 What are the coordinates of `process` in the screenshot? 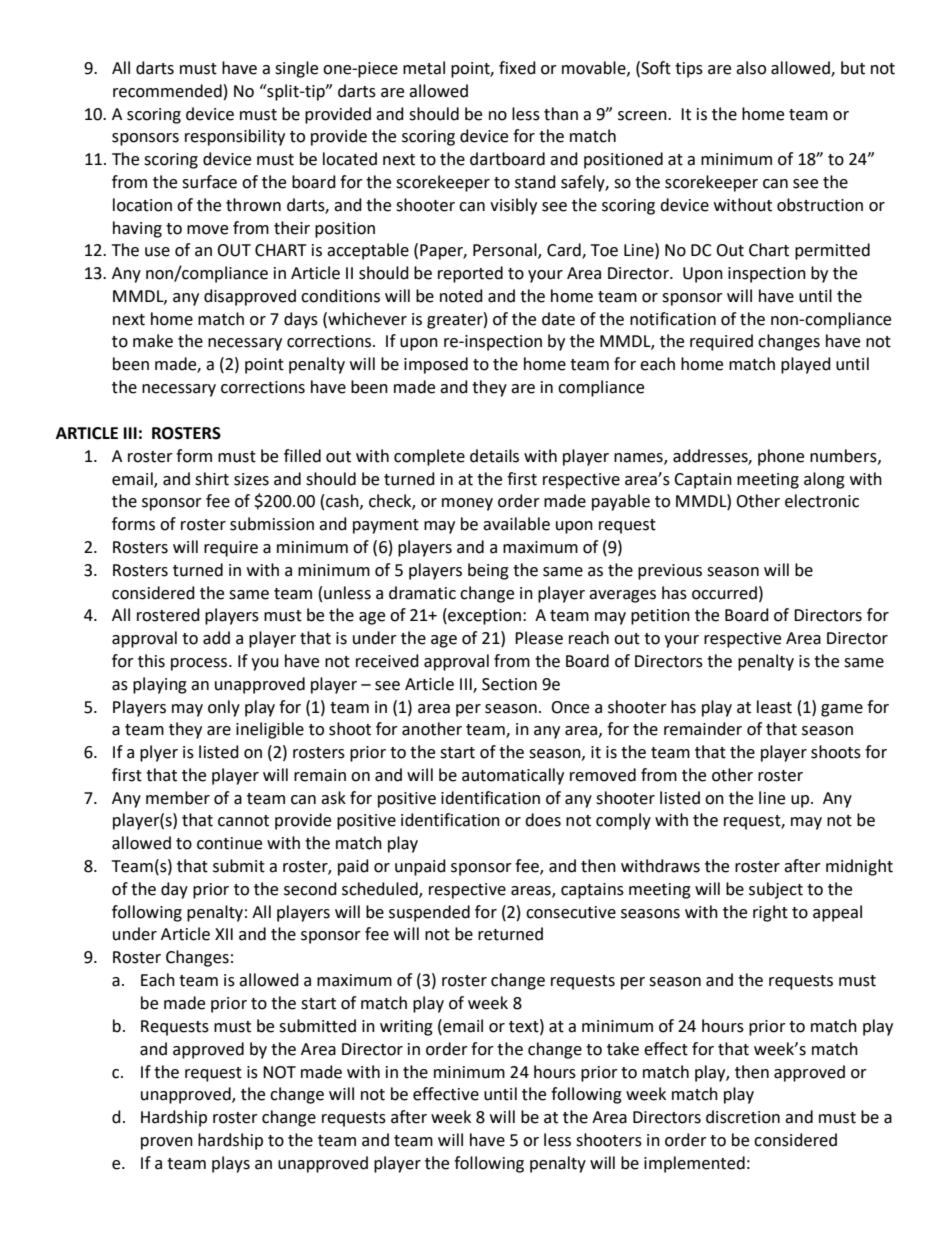 It's located at (200, 664).
